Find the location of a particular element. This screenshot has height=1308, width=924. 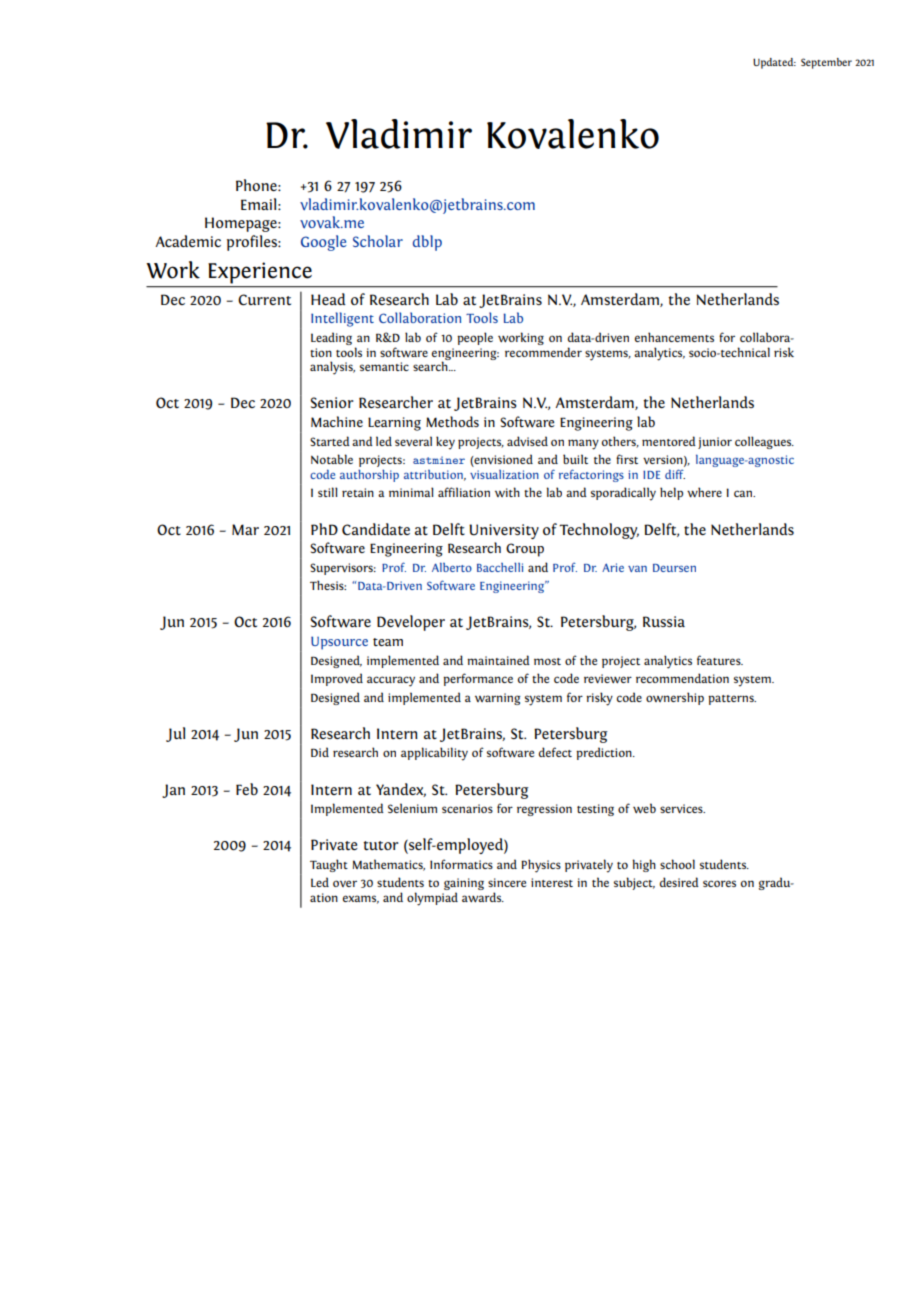

Mar is located at coordinates (245, 529).
